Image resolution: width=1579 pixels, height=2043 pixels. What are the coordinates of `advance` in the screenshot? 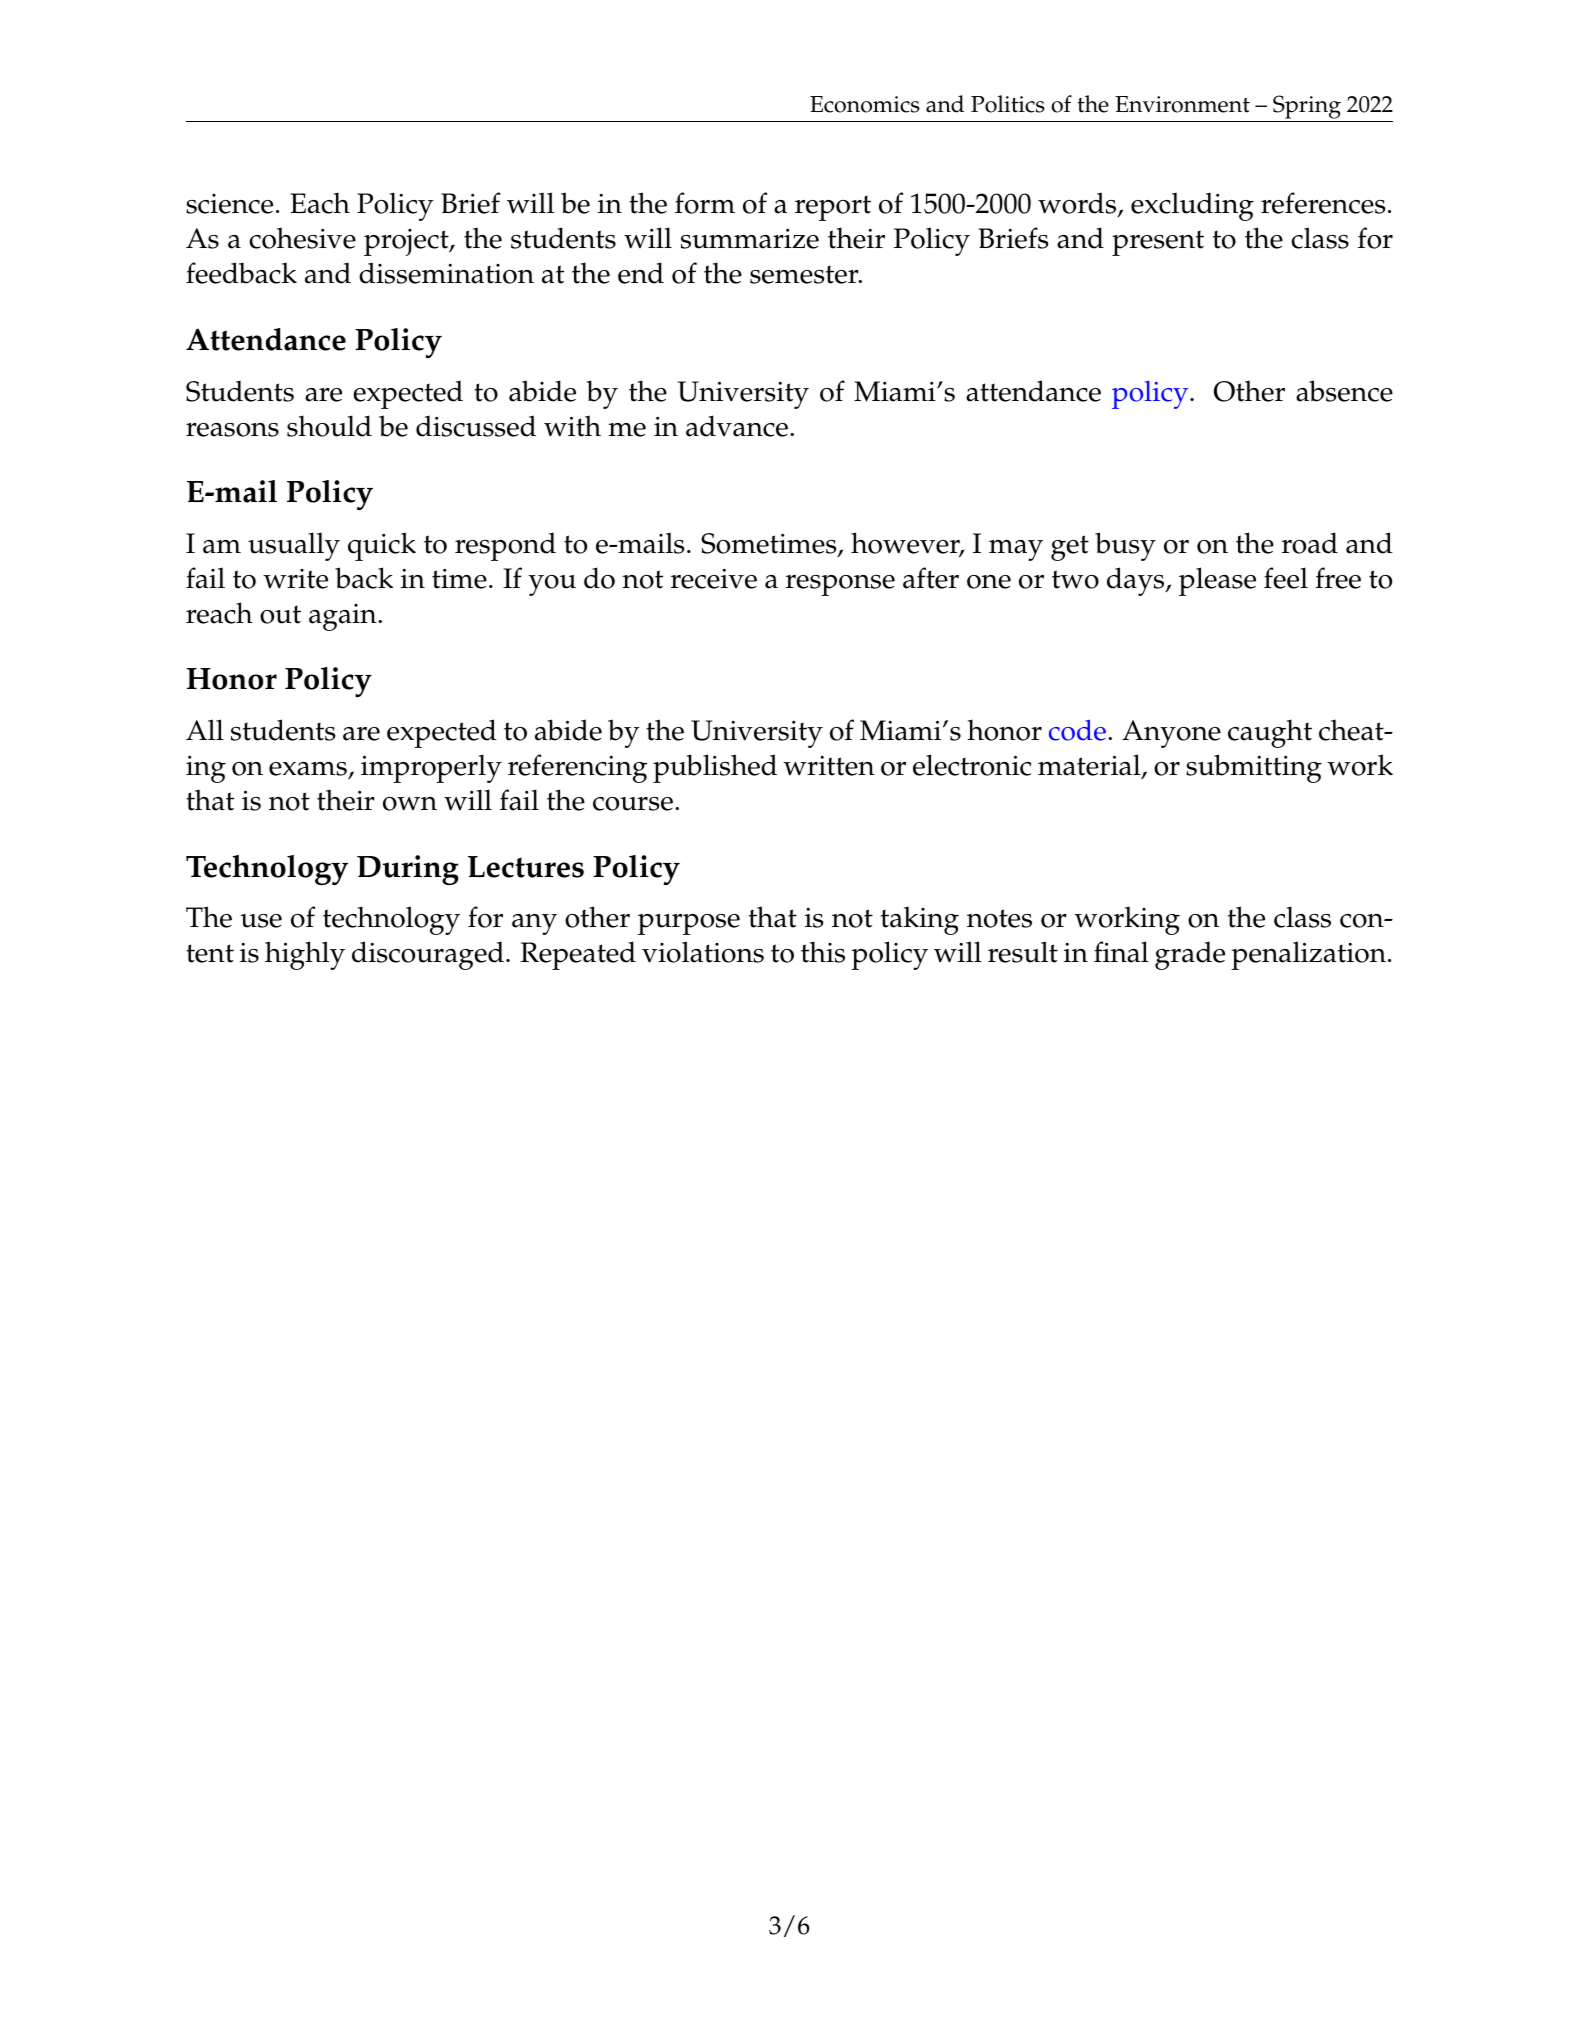 It's located at (738, 426).
